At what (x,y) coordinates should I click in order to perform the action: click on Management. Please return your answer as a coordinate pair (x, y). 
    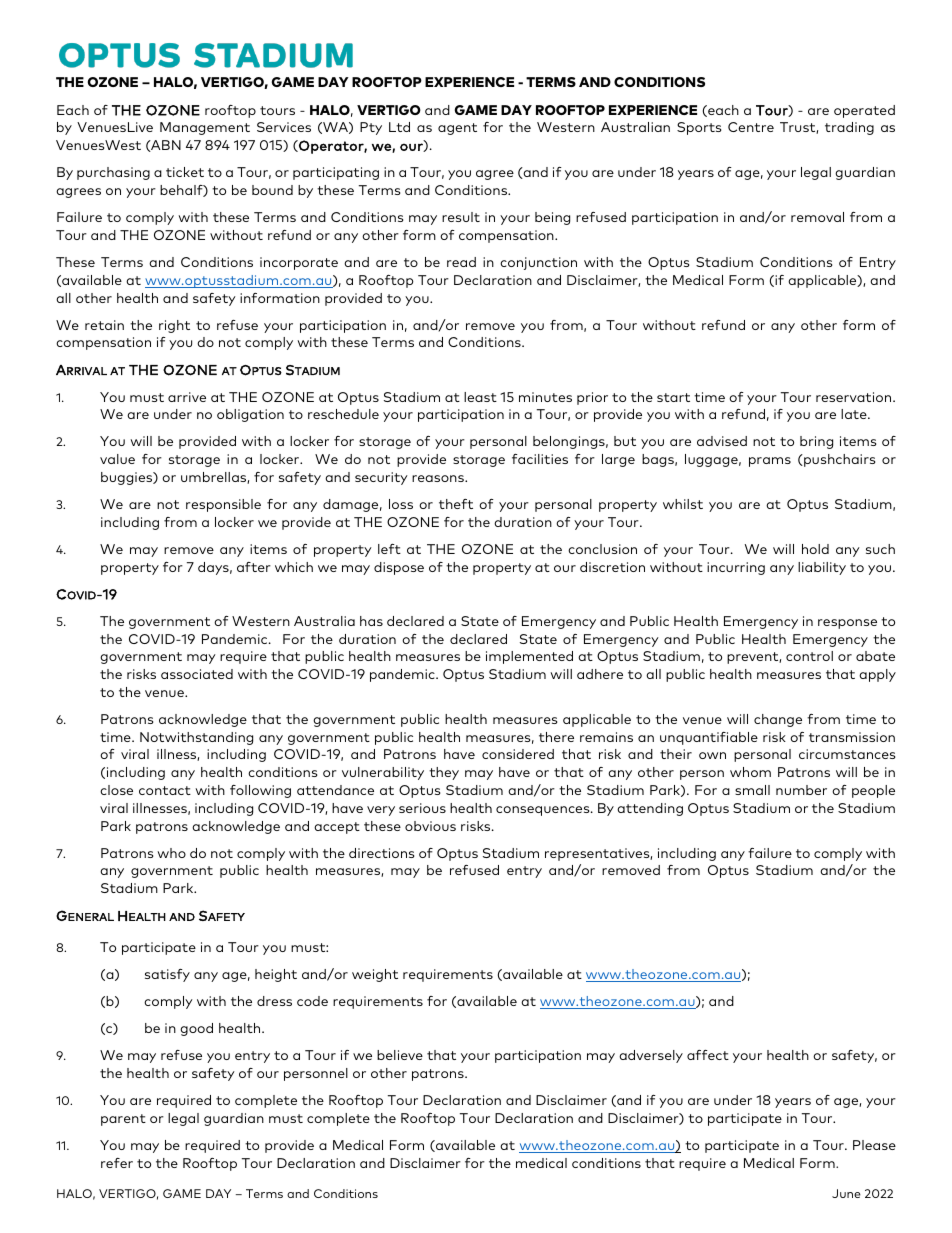
    Looking at the image, I should click on (205, 128).
